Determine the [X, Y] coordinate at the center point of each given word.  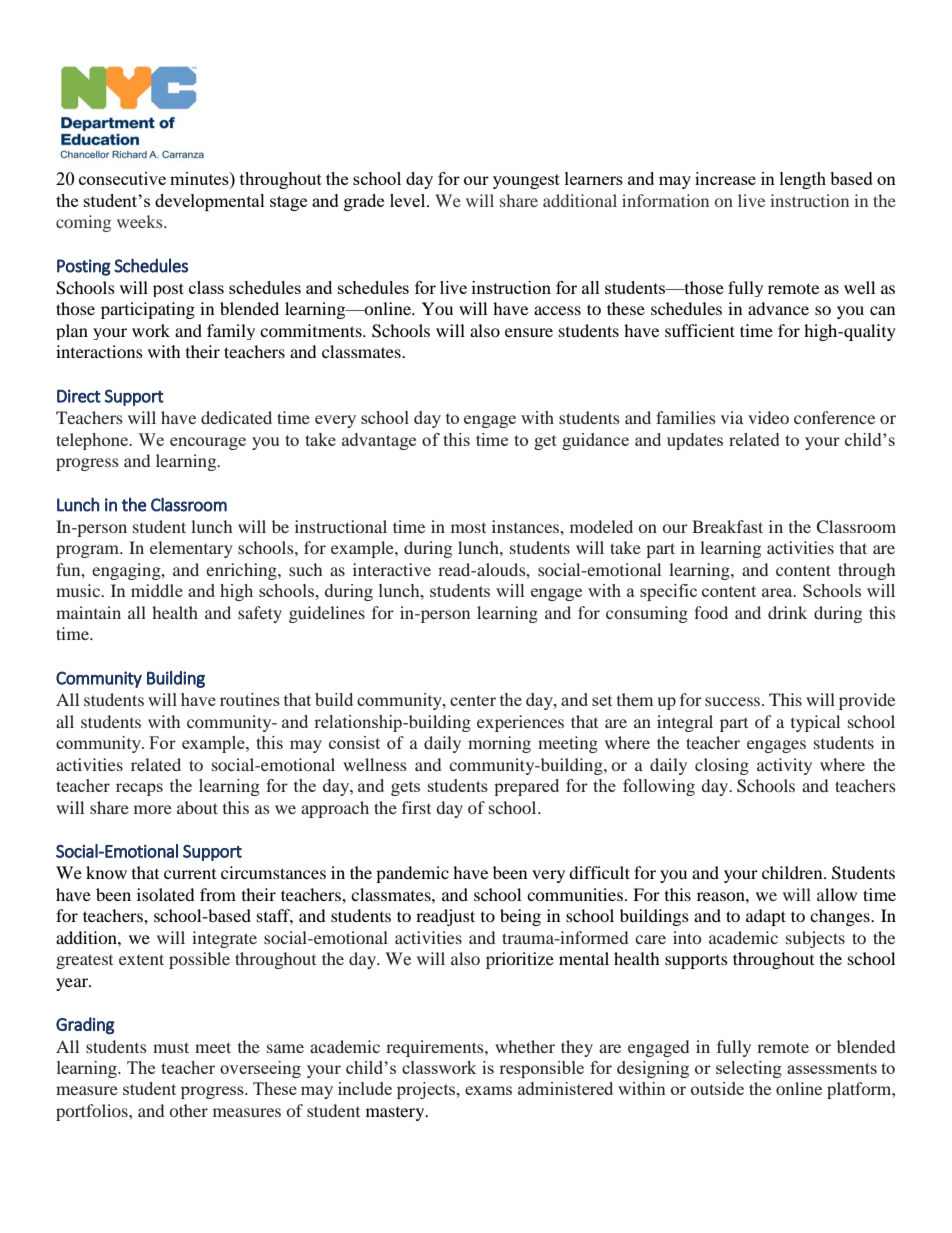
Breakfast [727, 526]
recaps [139, 789]
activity [784, 766]
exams [488, 1090]
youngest [526, 181]
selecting [749, 1069]
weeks [141, 221]
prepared [526, 787]
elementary [191, 549]
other [189, 1110]
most [468, 528]
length [803, 180]
